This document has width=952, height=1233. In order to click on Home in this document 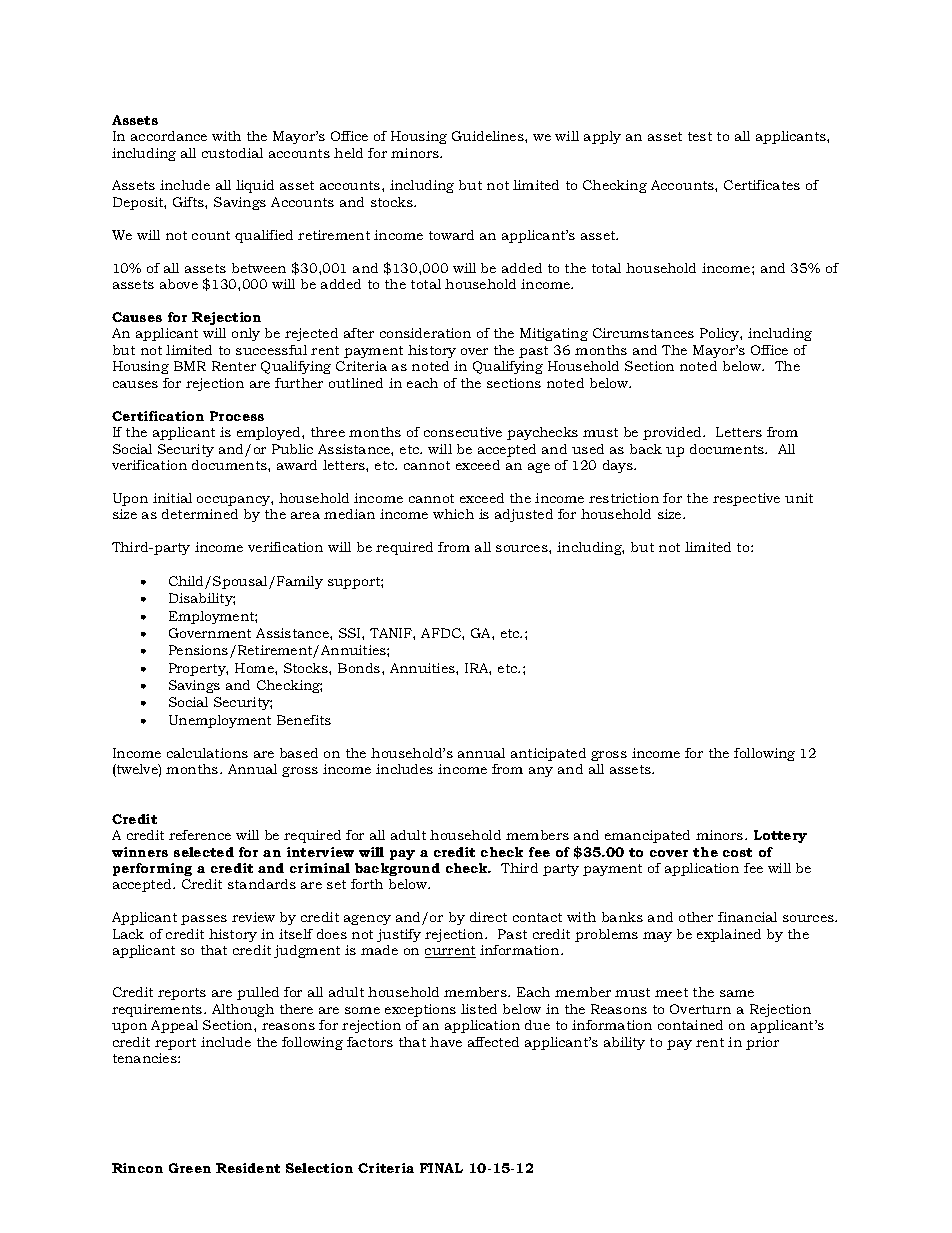, I will do `click(255, 668)`.
